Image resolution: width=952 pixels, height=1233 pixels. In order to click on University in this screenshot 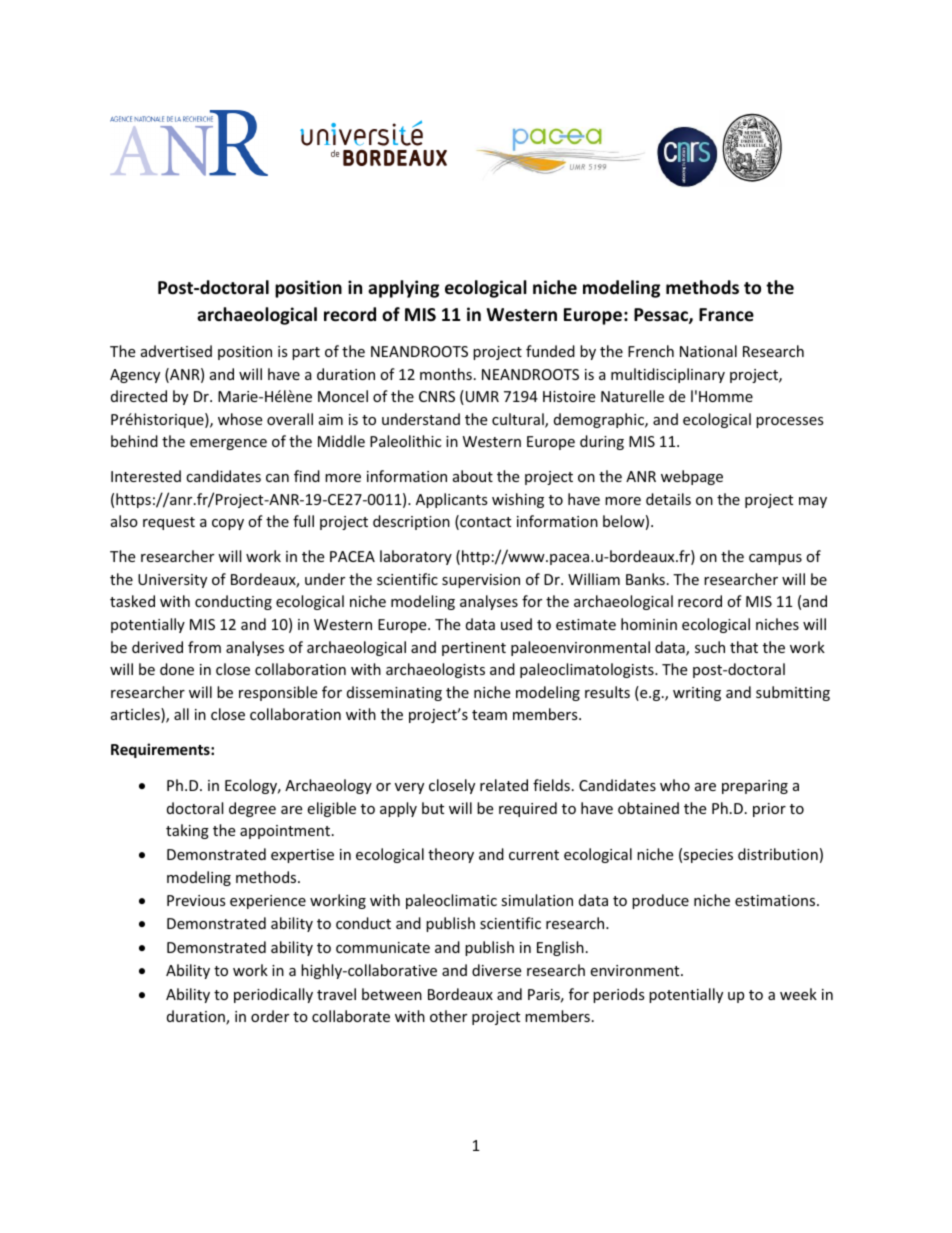, I will do `click(172, 581)`.
